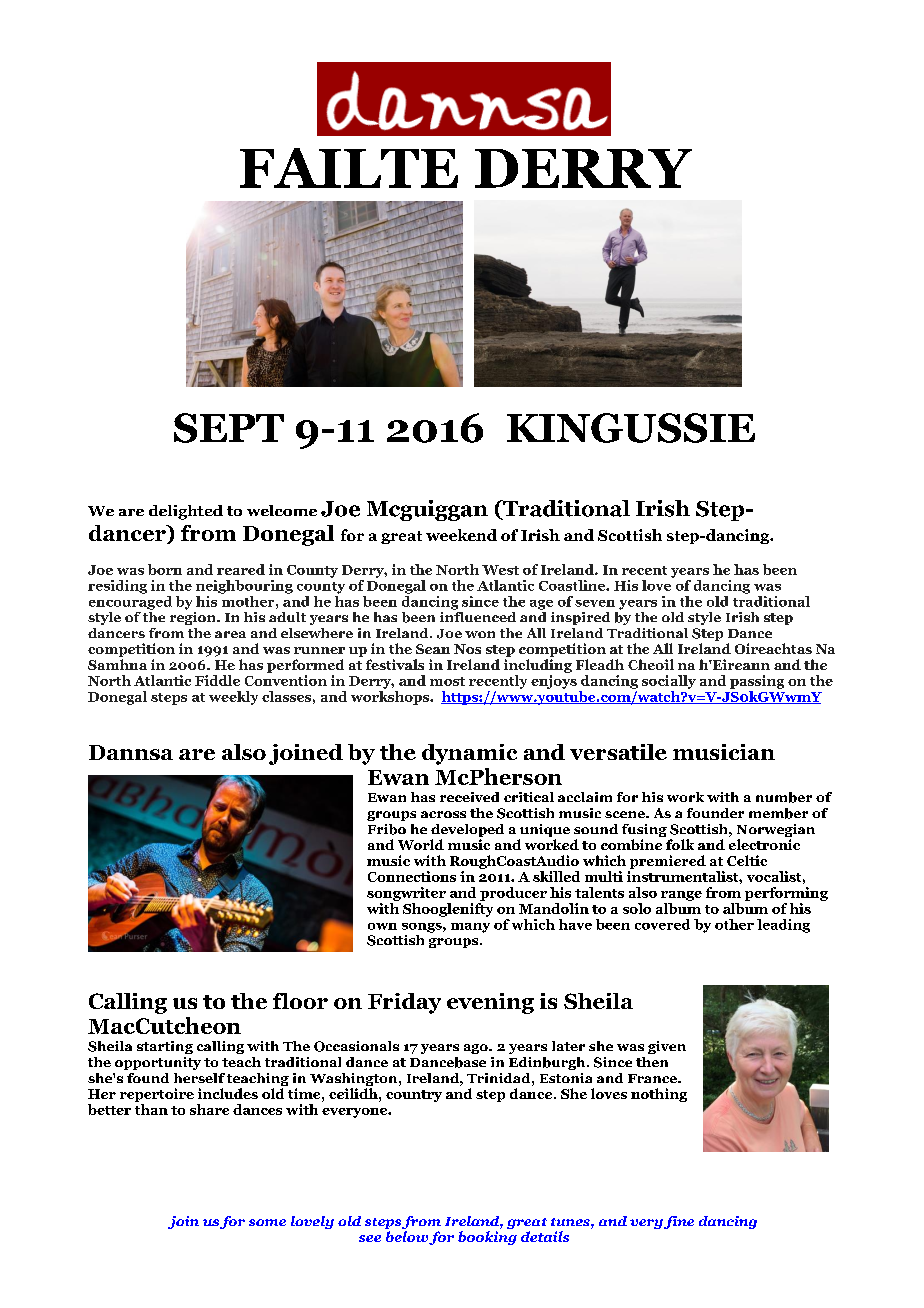 This screenshot has height=1308, width=924. I want to click on covered, so click(662, 924).
